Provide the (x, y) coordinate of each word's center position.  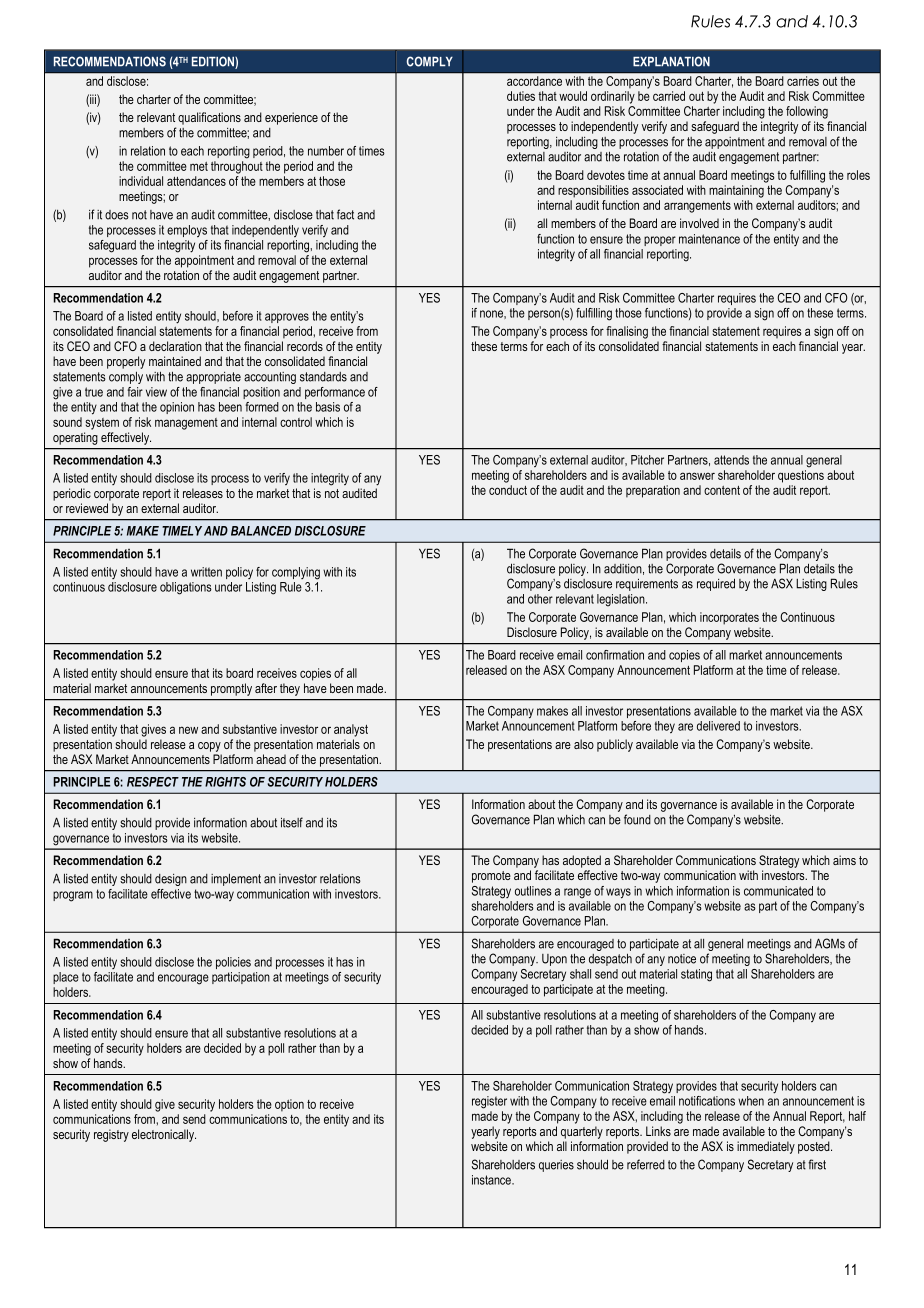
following (807, 112)
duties (521, 96)
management (186, 424)
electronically (164, 1135)
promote (491, 877)
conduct (508, 490)
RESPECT (153, 782)
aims (844, 860)
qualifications (209, 118)
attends (731, 460)
